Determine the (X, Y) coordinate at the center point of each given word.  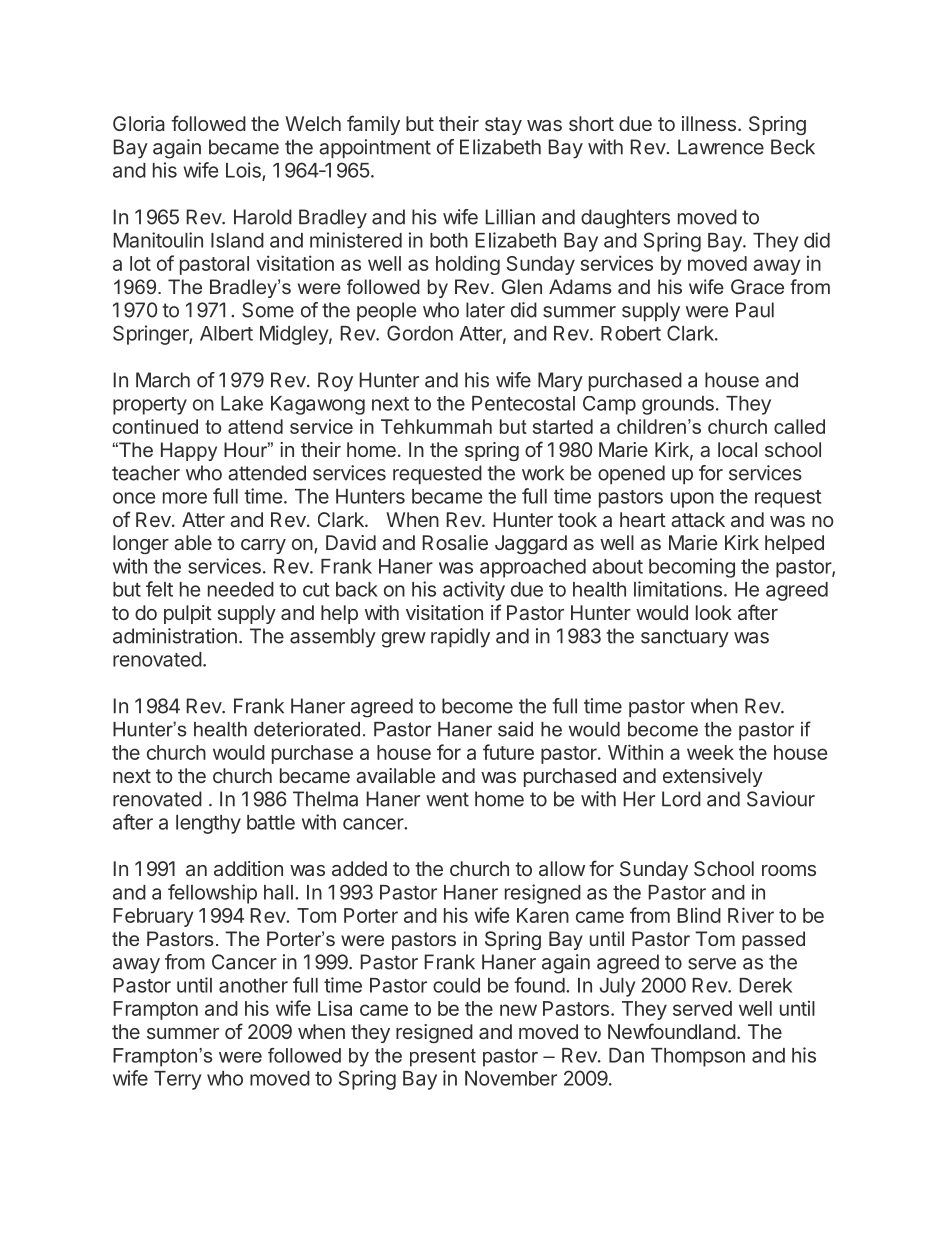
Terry (177, 1080)
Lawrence (721, 147)
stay (503, 126)
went (447, 799)
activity (474, 591)
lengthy (208, 824)
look (714, 612)
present (443, 1057)
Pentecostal (523, 403)
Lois (244, 171)
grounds (678, 405)
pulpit (188, 614)
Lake (242, 403)
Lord (681, 799)
